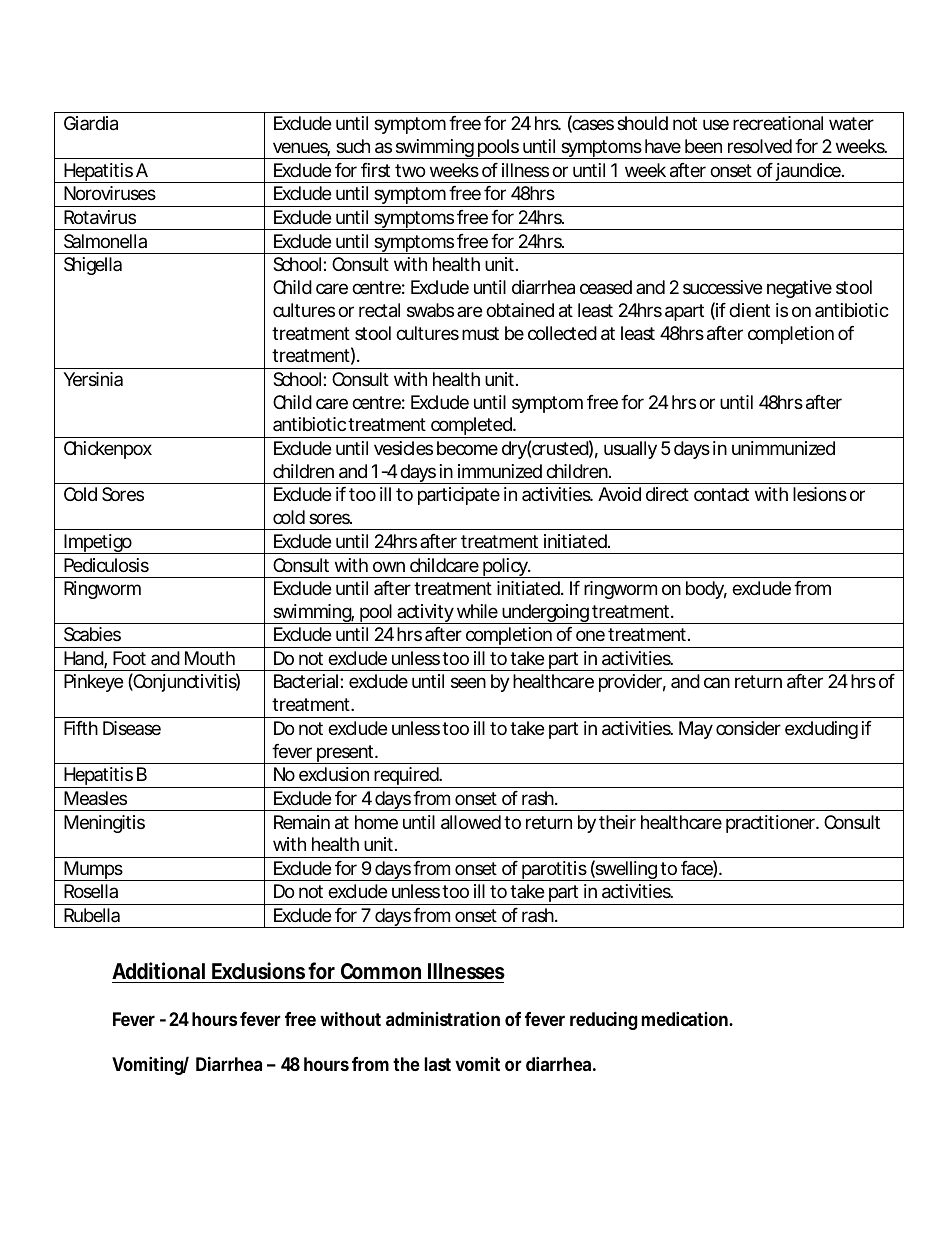 The height and width of the image is (1233, 952). I want to click on Additional, so click(158, 970).
